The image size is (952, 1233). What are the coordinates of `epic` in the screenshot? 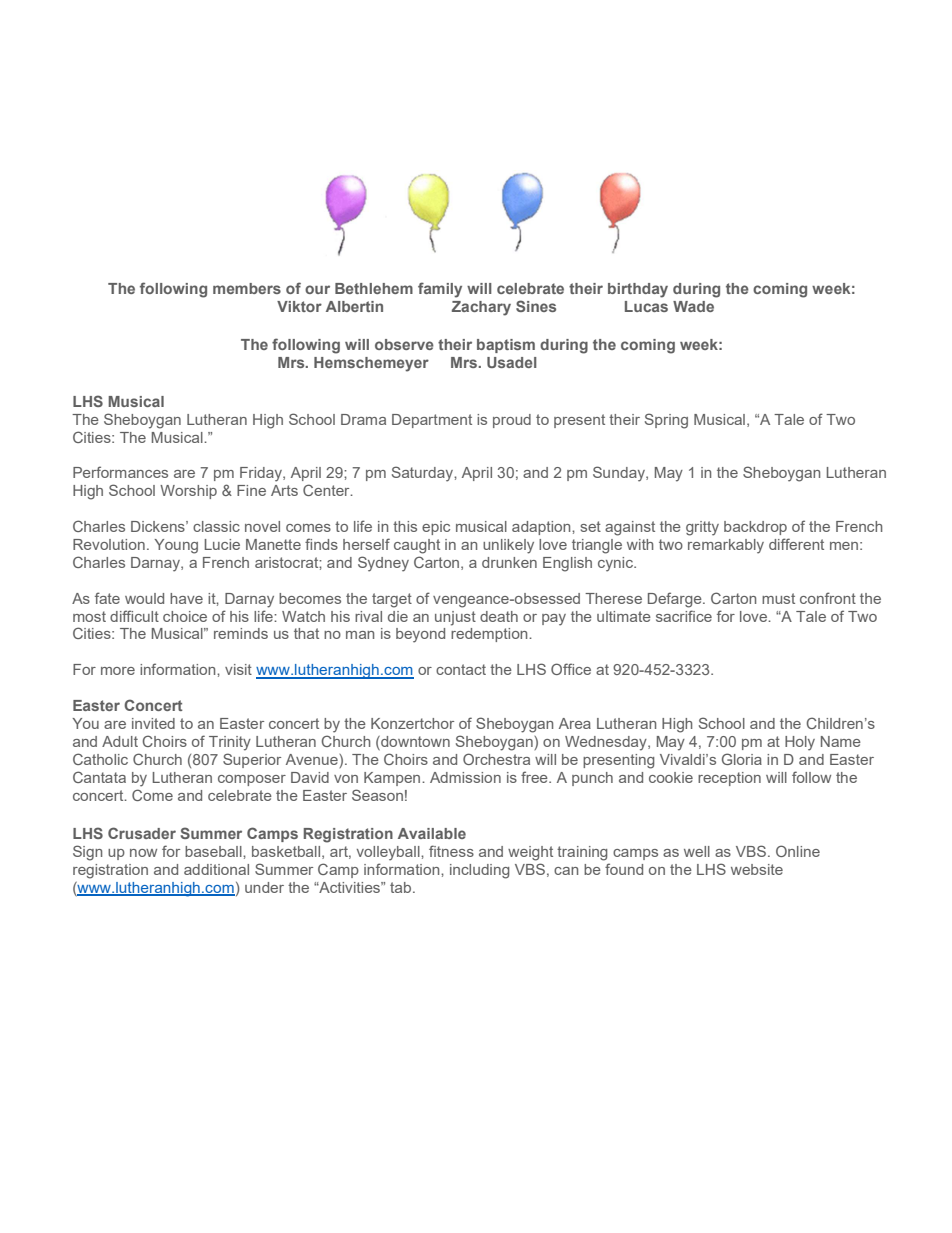 It's located at (436, 528).
